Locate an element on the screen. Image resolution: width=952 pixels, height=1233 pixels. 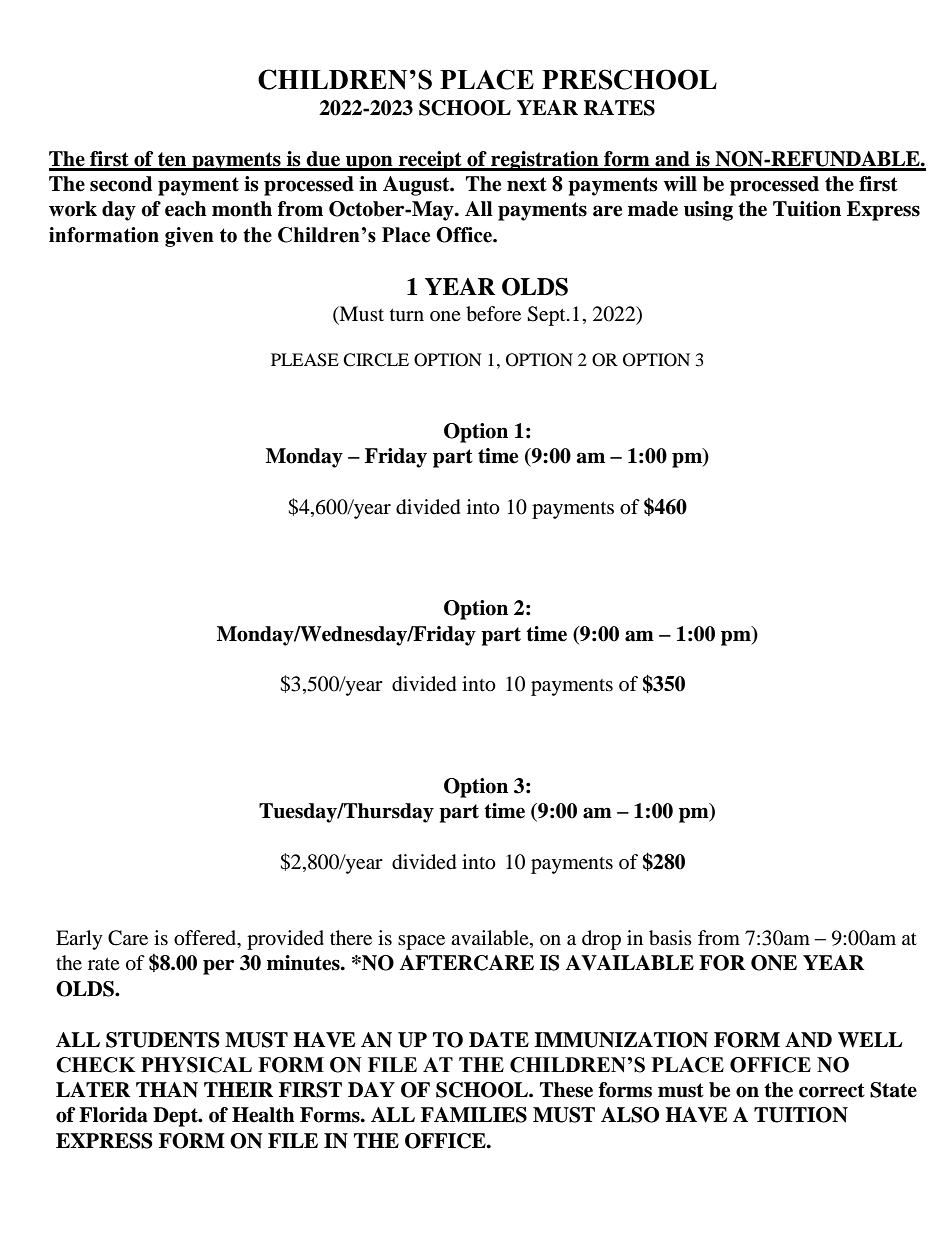
PLEASE is located at coordinates (305, 360).
